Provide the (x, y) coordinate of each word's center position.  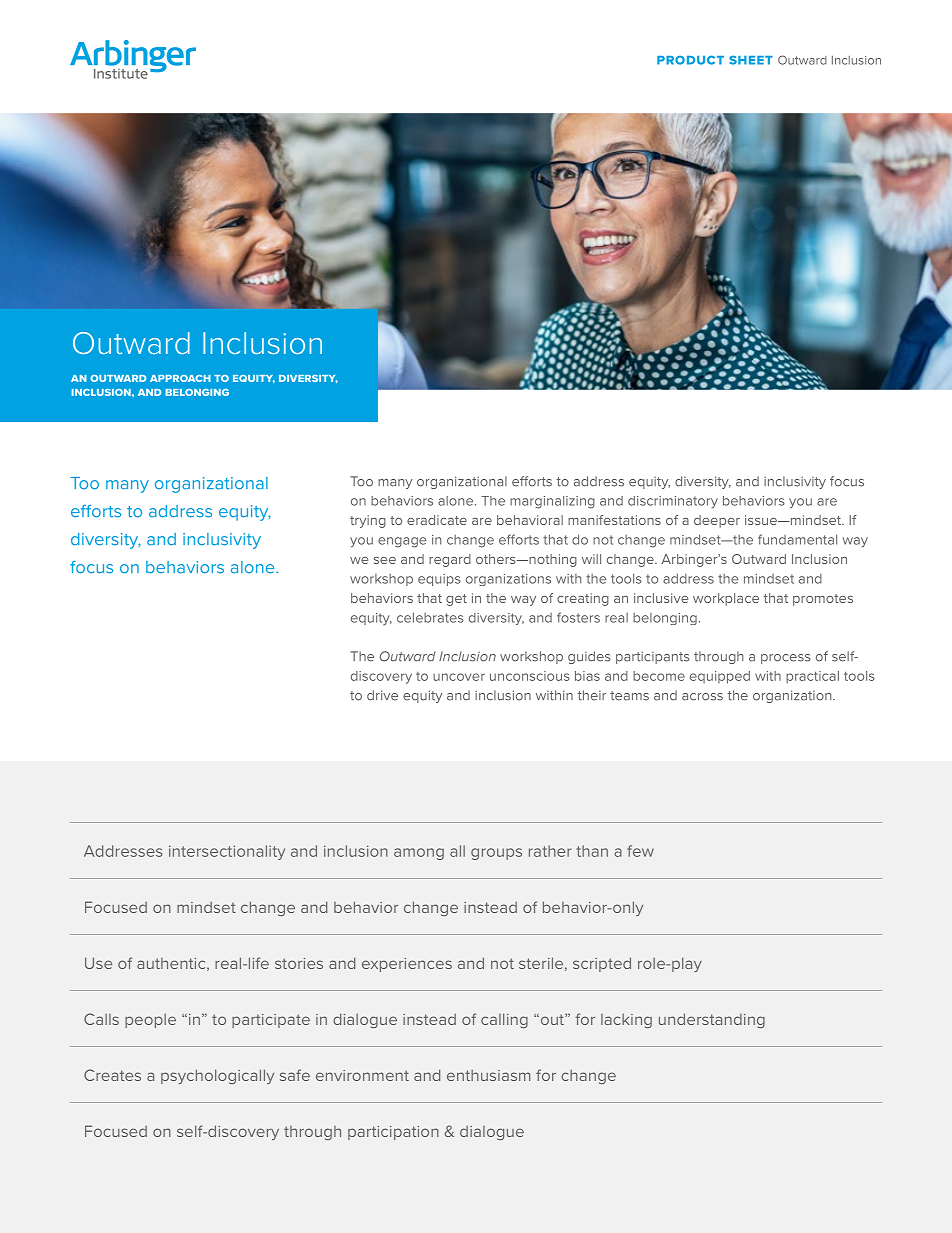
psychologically (217, 1076)
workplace (726, 599)
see (385, 560)
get (456, 600)
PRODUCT (690, 60)
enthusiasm (488, 1075)
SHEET (751, 60)
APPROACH (180, 378)
